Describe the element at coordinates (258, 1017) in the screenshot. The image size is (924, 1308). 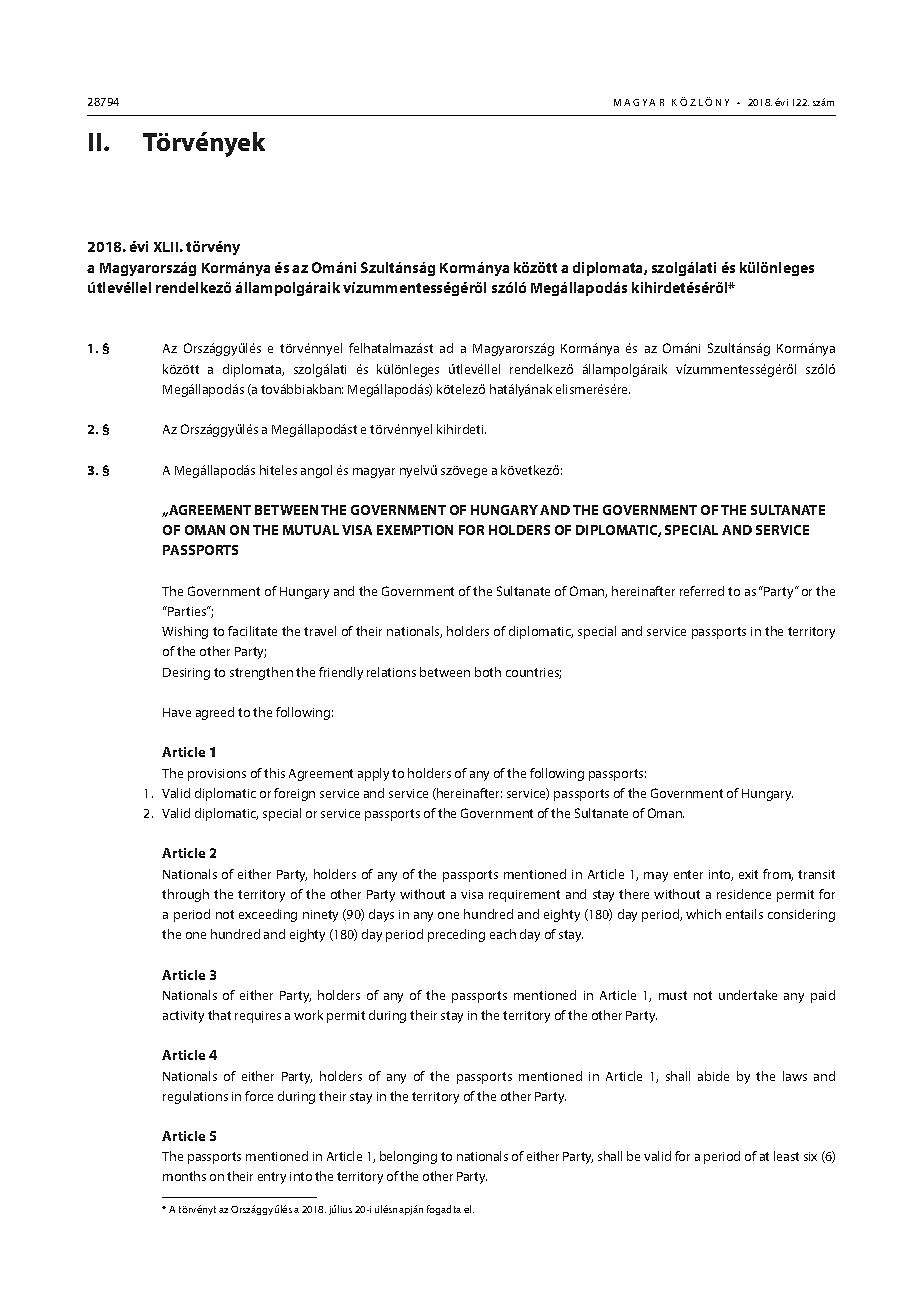
I see `requires` at that location.
